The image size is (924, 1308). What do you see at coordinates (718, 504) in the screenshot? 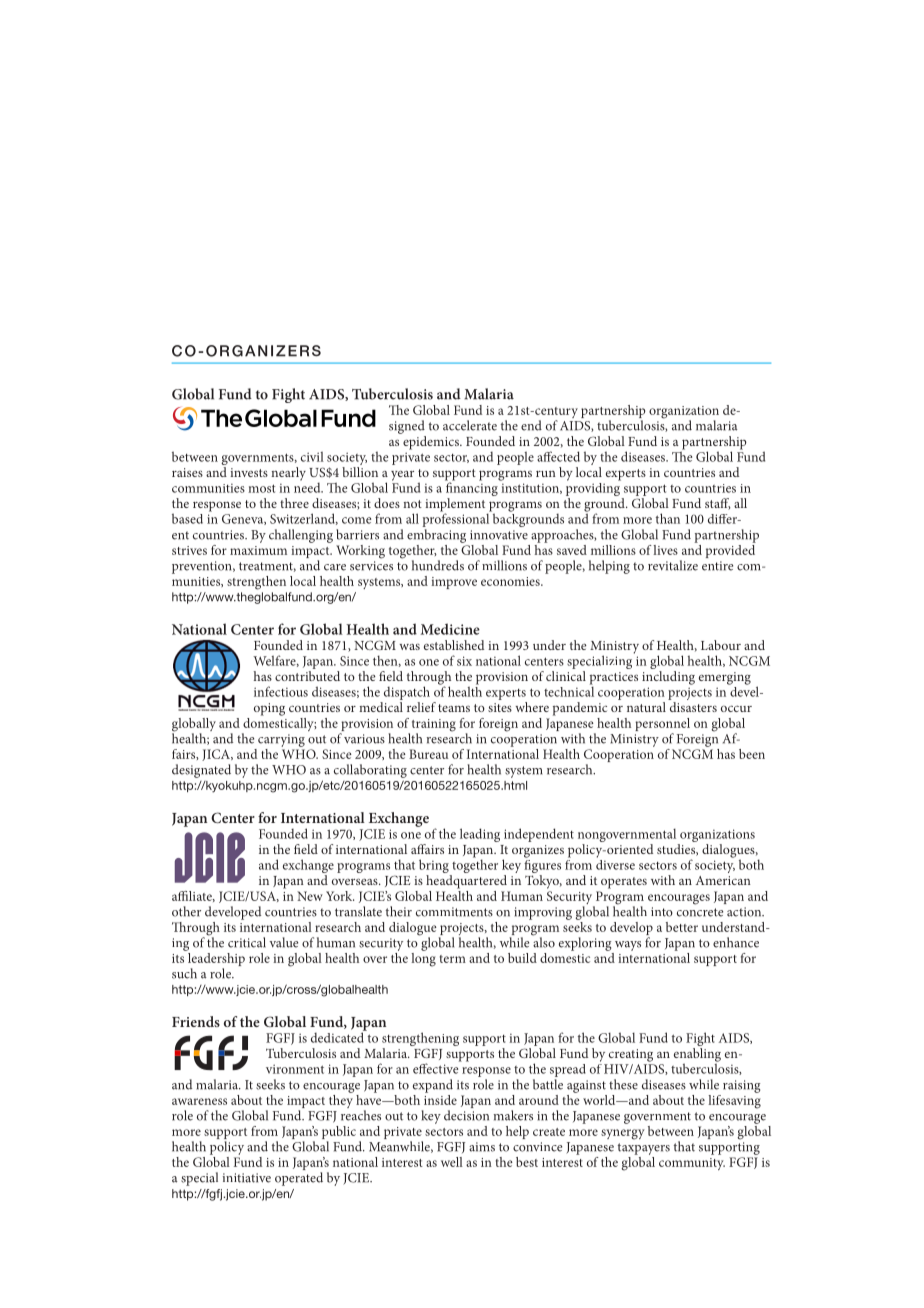
I see `staff` at bounding box center [718, 504].
